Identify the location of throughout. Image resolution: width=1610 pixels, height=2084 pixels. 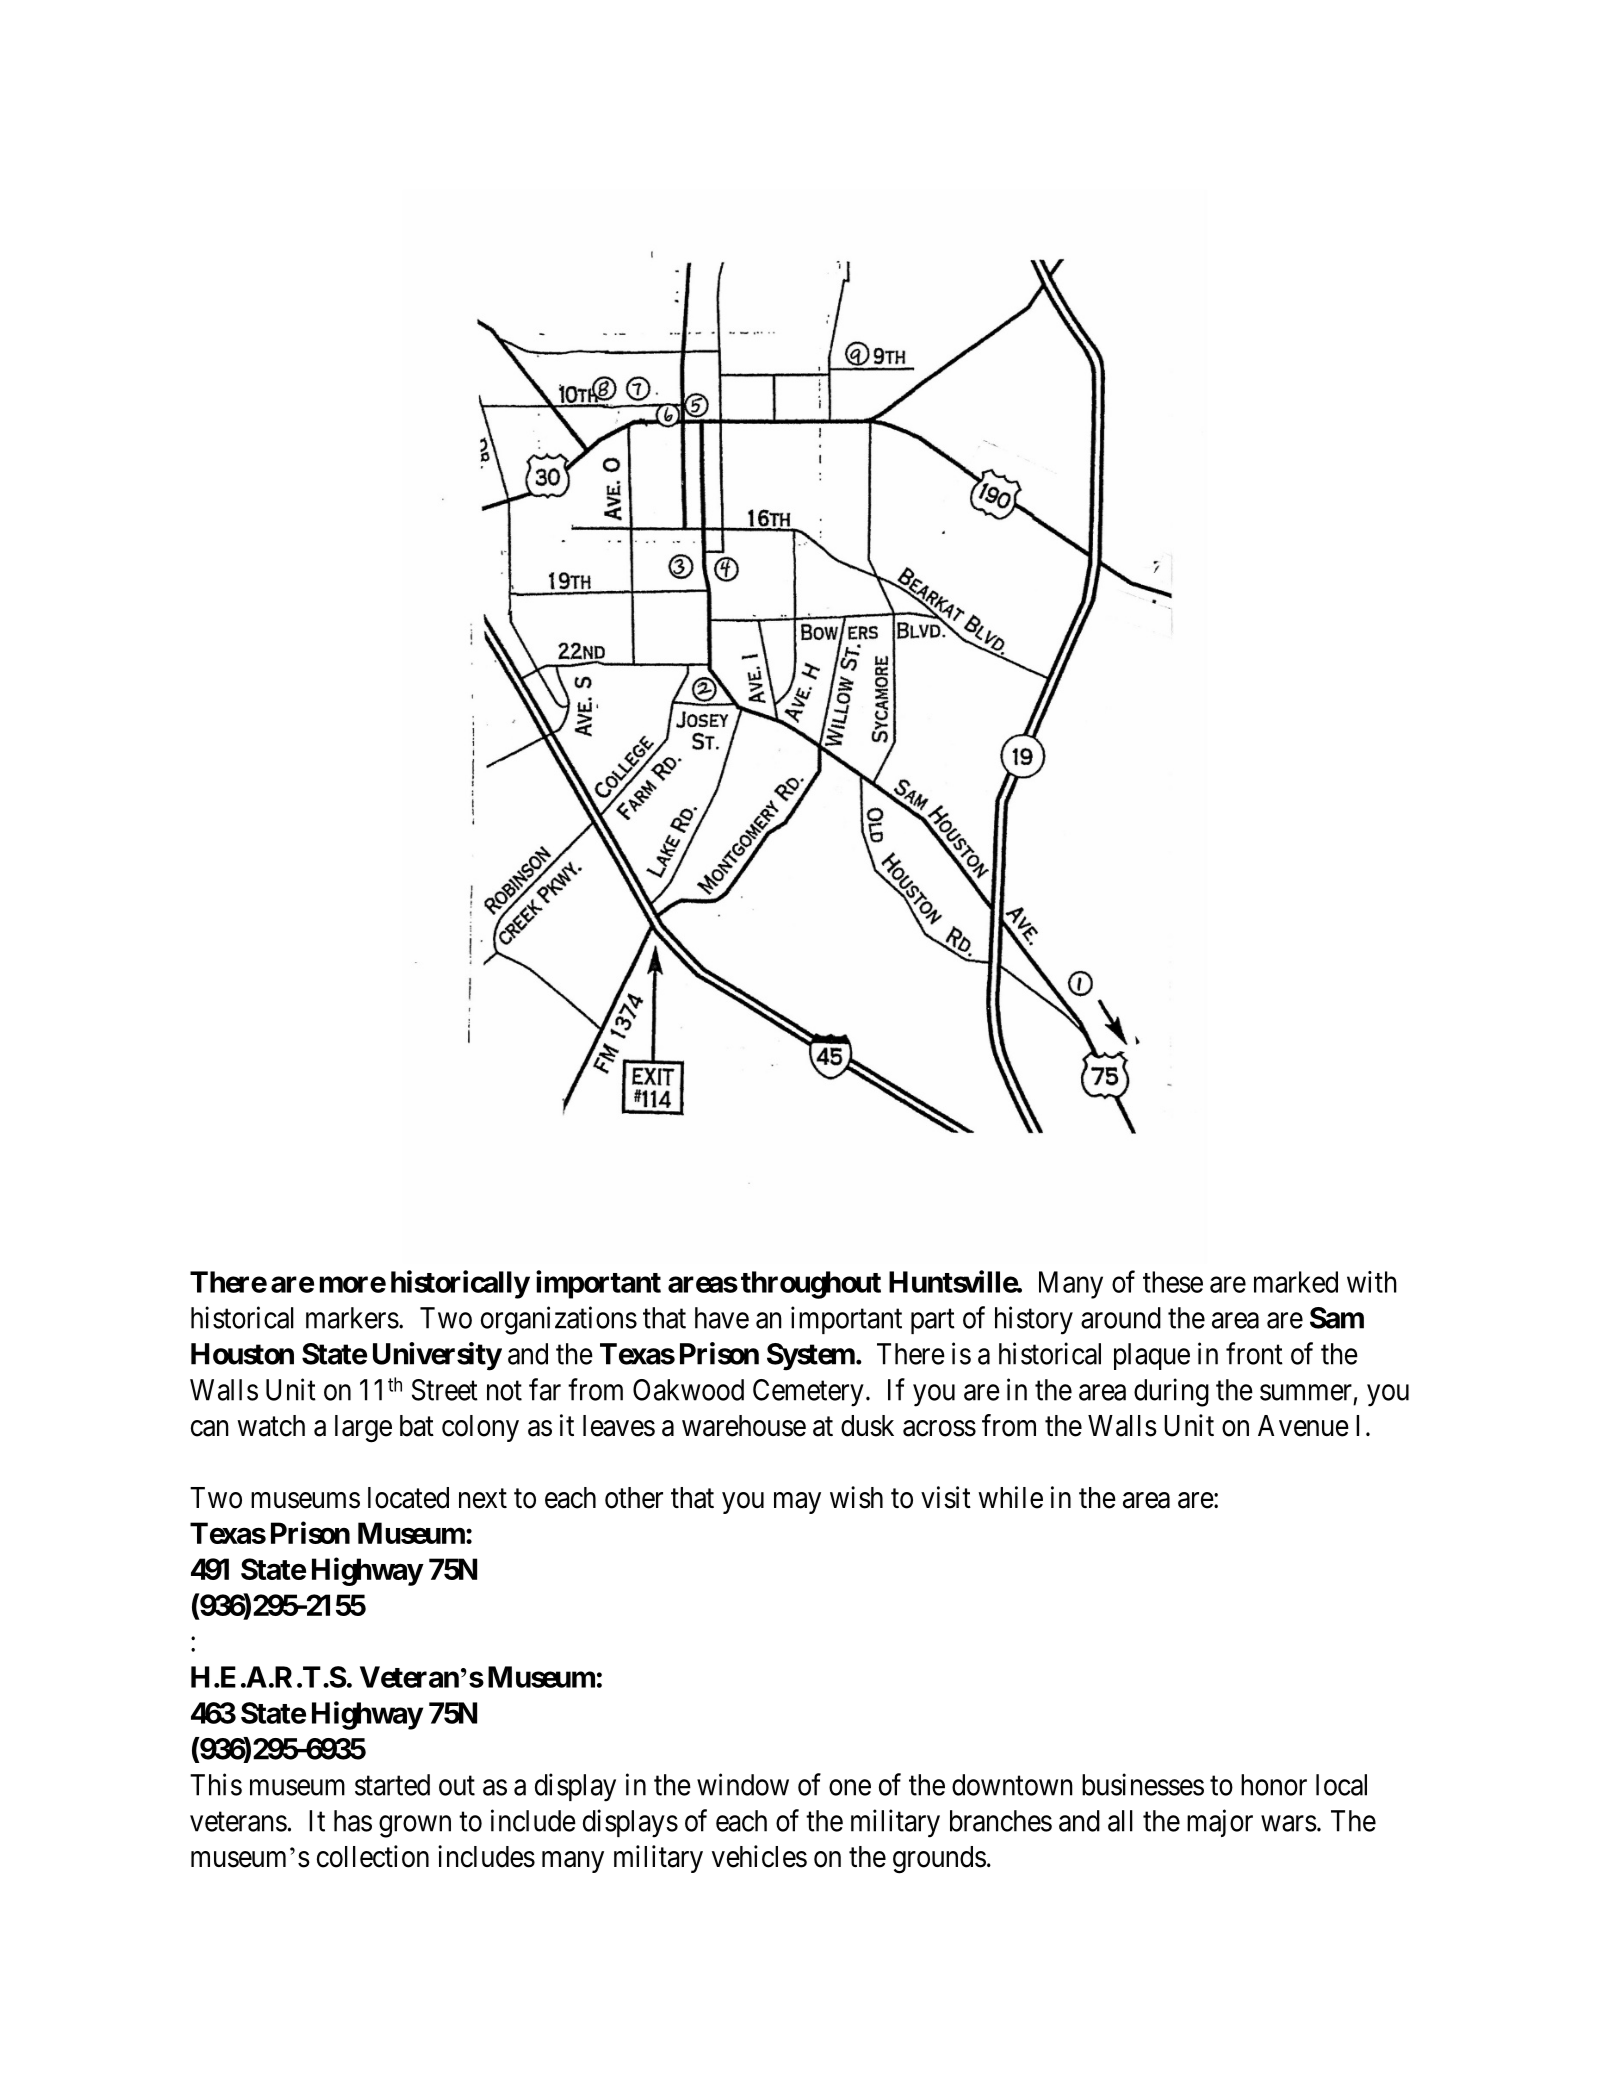
(811, 1285).
